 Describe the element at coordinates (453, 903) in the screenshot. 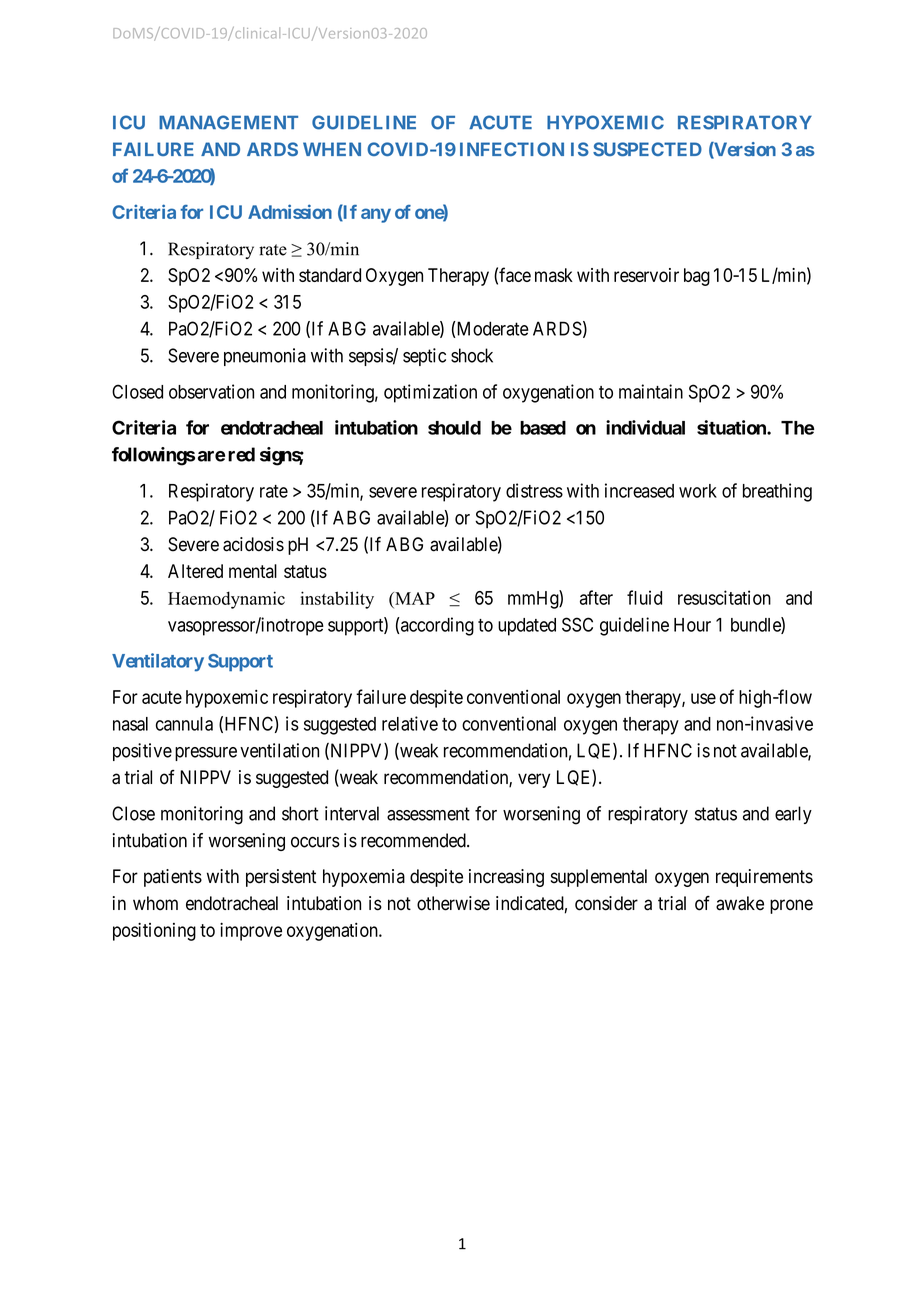

I see `otherwise` at that location.
